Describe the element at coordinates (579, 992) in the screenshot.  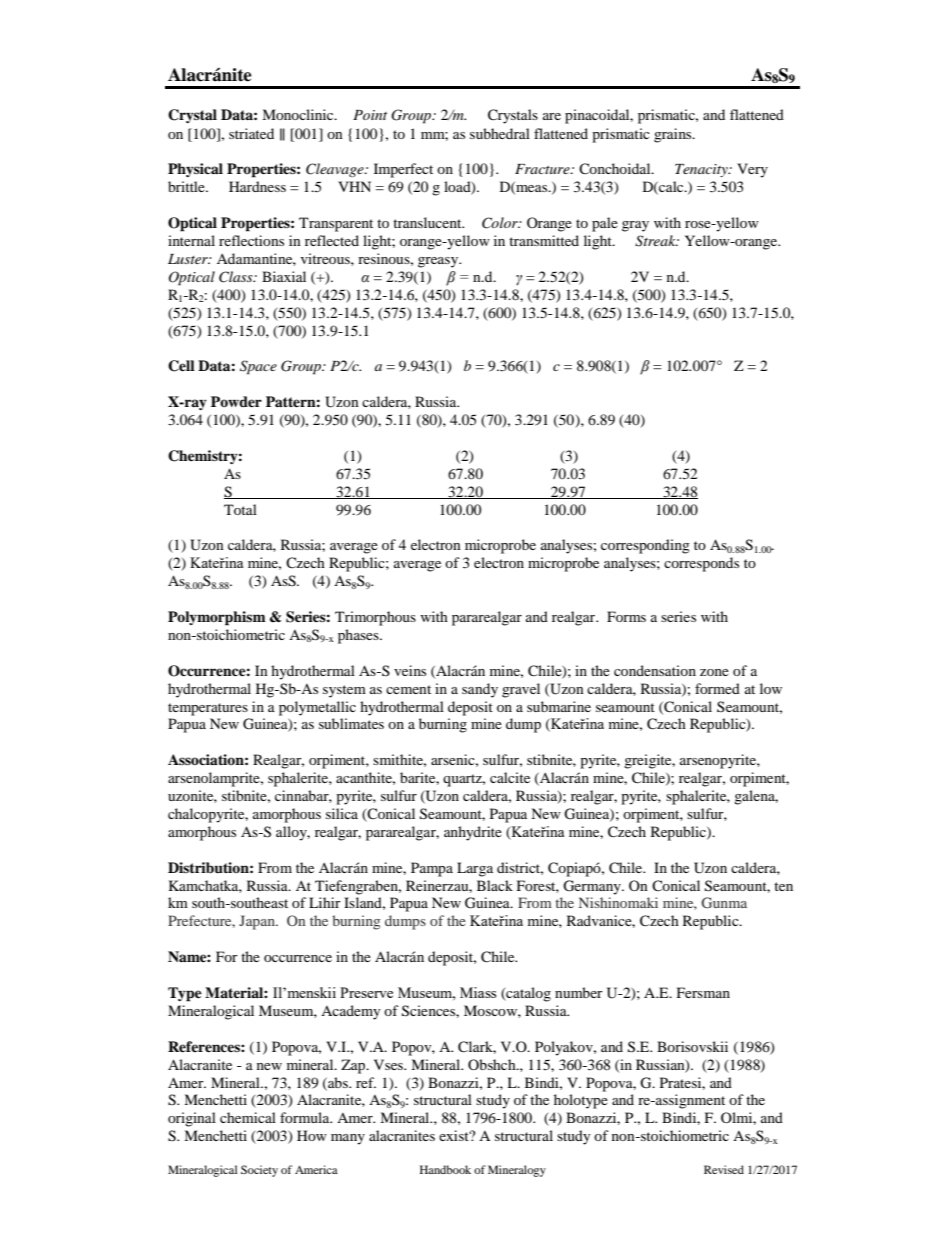
I see `number` at that location.
